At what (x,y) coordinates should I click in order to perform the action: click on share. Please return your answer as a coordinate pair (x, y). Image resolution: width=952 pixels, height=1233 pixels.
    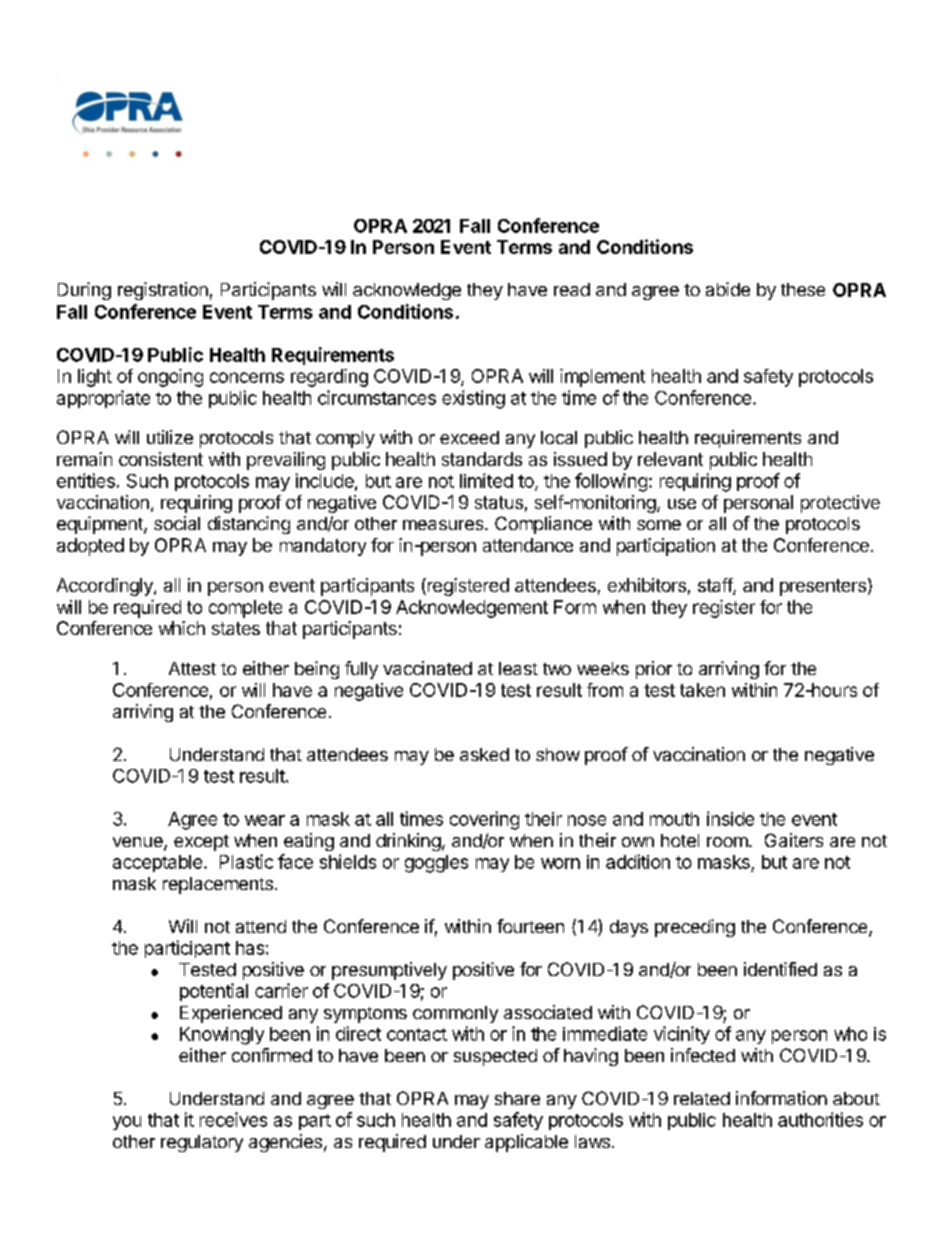
    Looking at the image, I should click on (517, 1098).
